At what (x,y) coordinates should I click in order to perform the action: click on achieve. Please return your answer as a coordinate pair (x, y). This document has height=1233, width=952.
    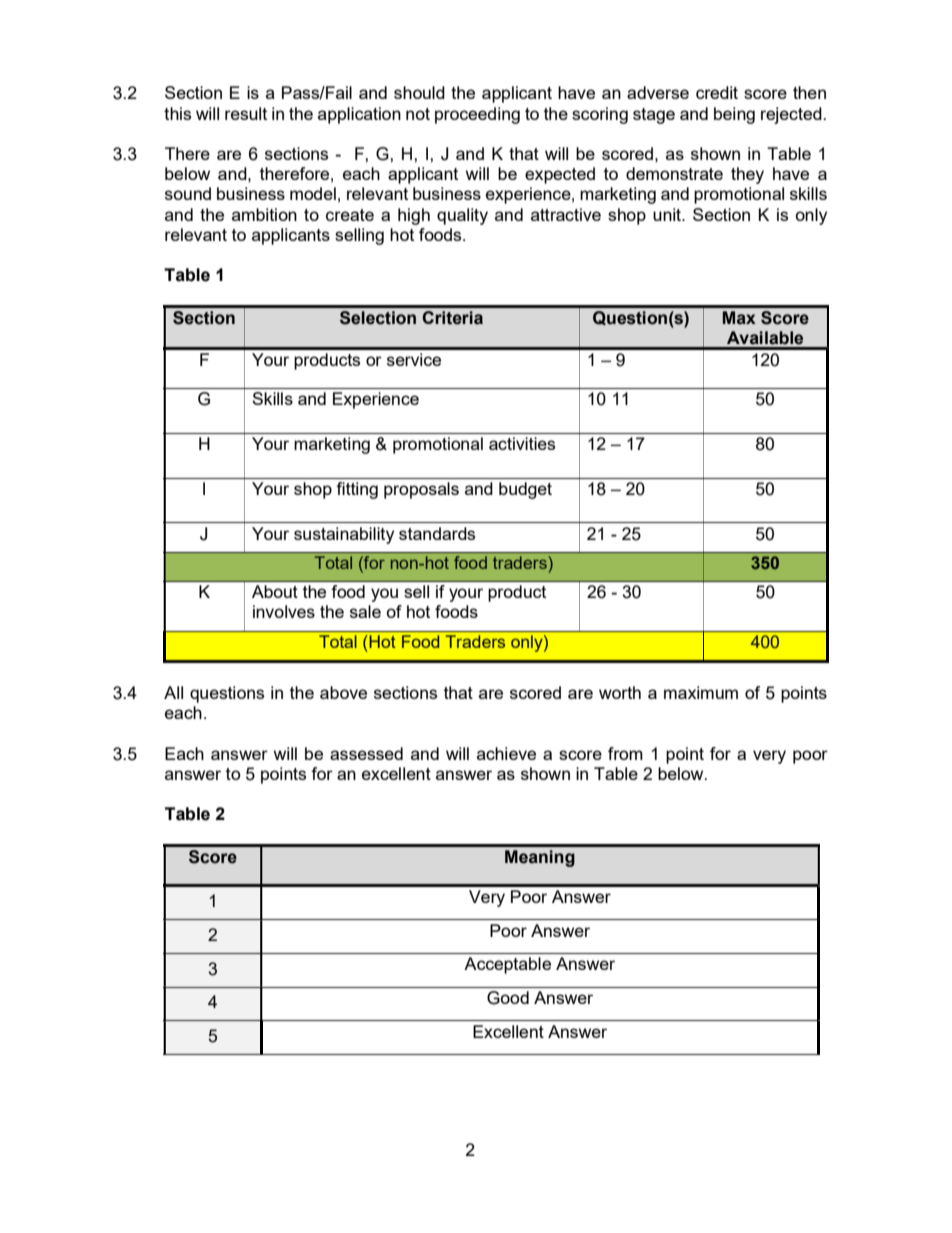
    Looking at the image, I should click on (506, 753).
